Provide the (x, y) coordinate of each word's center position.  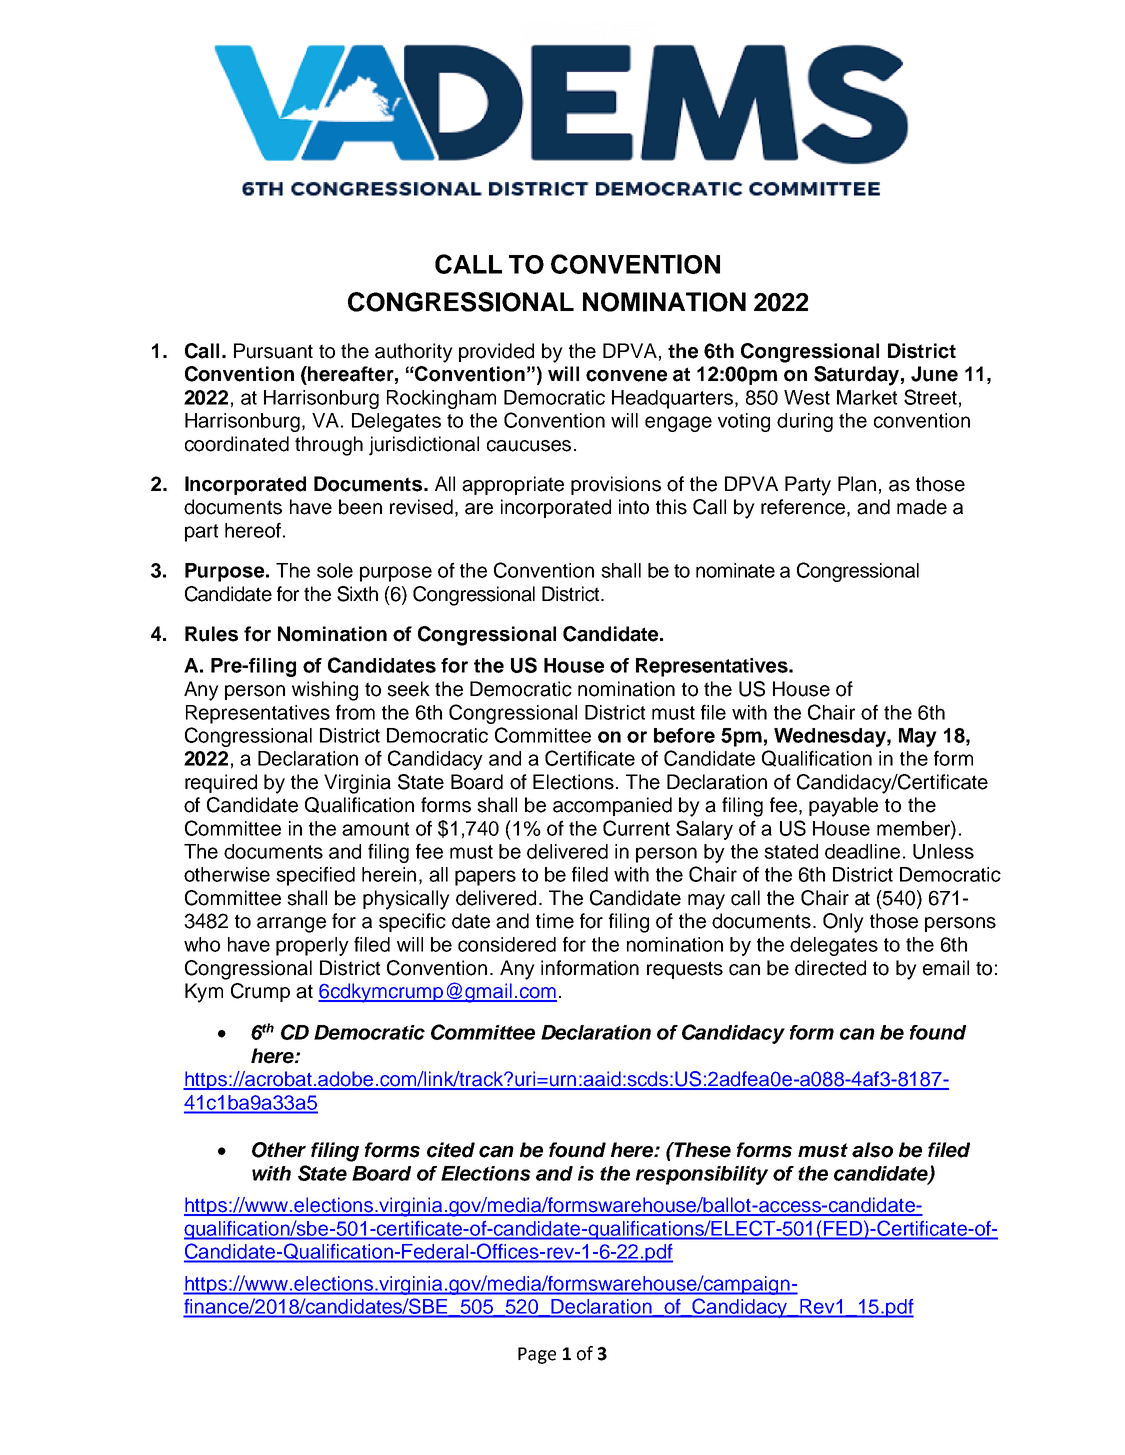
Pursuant (273, 351)
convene (626, 376)
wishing (325, 691)
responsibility (702, 1175)
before (684, 735)
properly (312, 946)
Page (537, 1355)
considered (507, 944)
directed (830, 968)
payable (843, 807)
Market (867, 397)
